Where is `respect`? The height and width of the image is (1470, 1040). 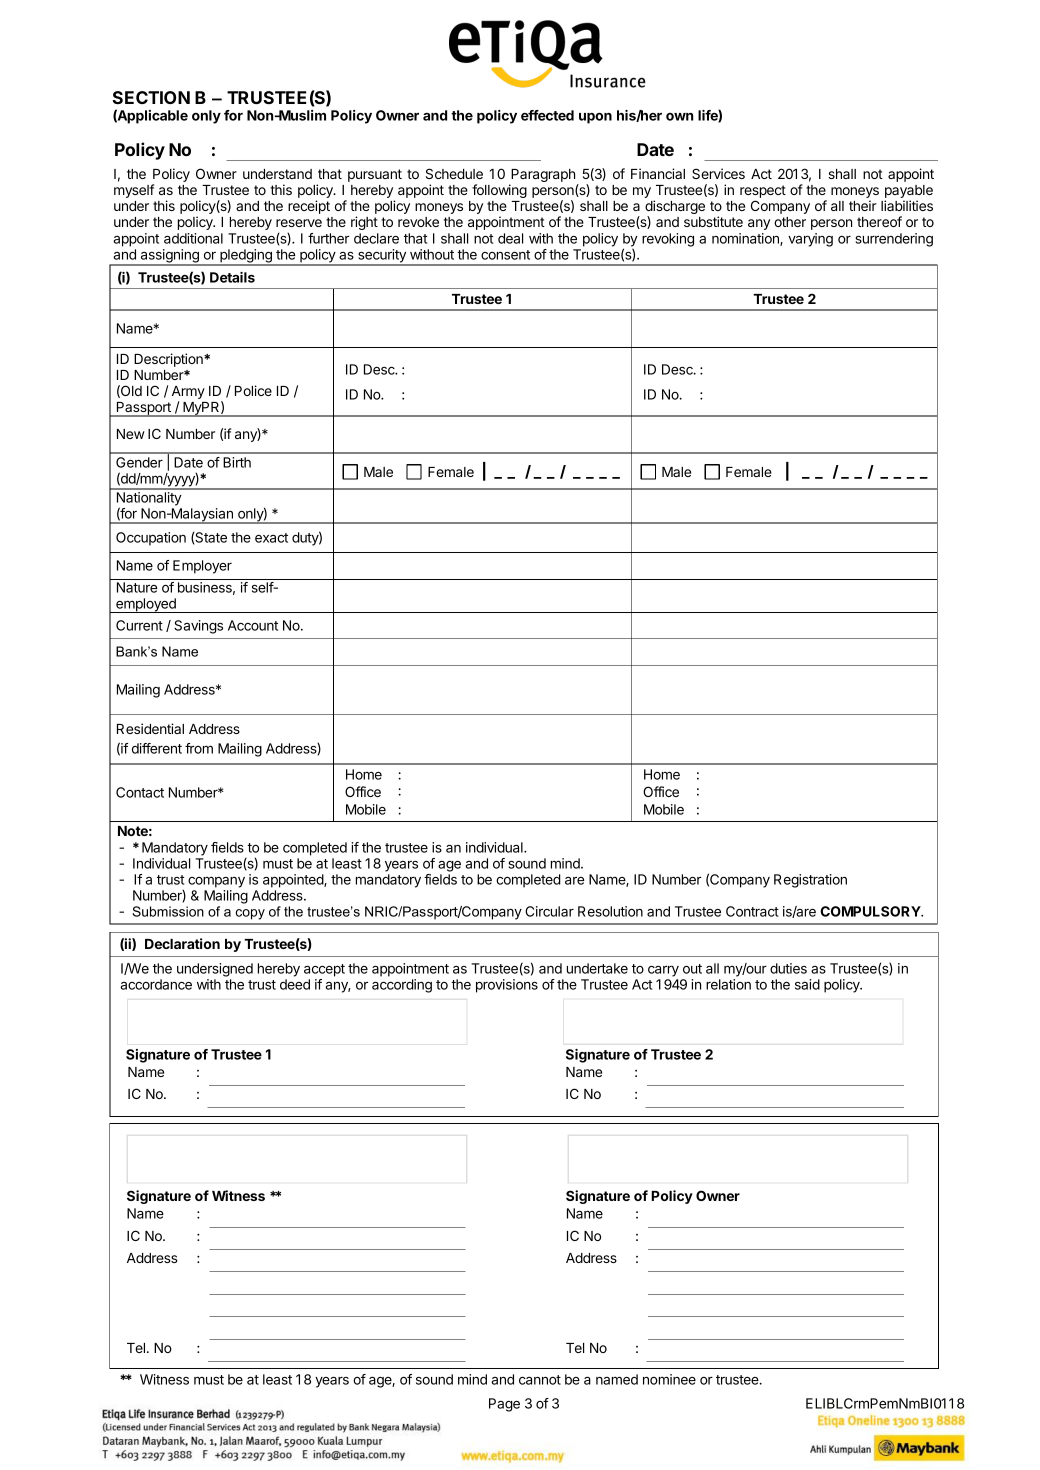
respect is located at coordinates (763, 193).
